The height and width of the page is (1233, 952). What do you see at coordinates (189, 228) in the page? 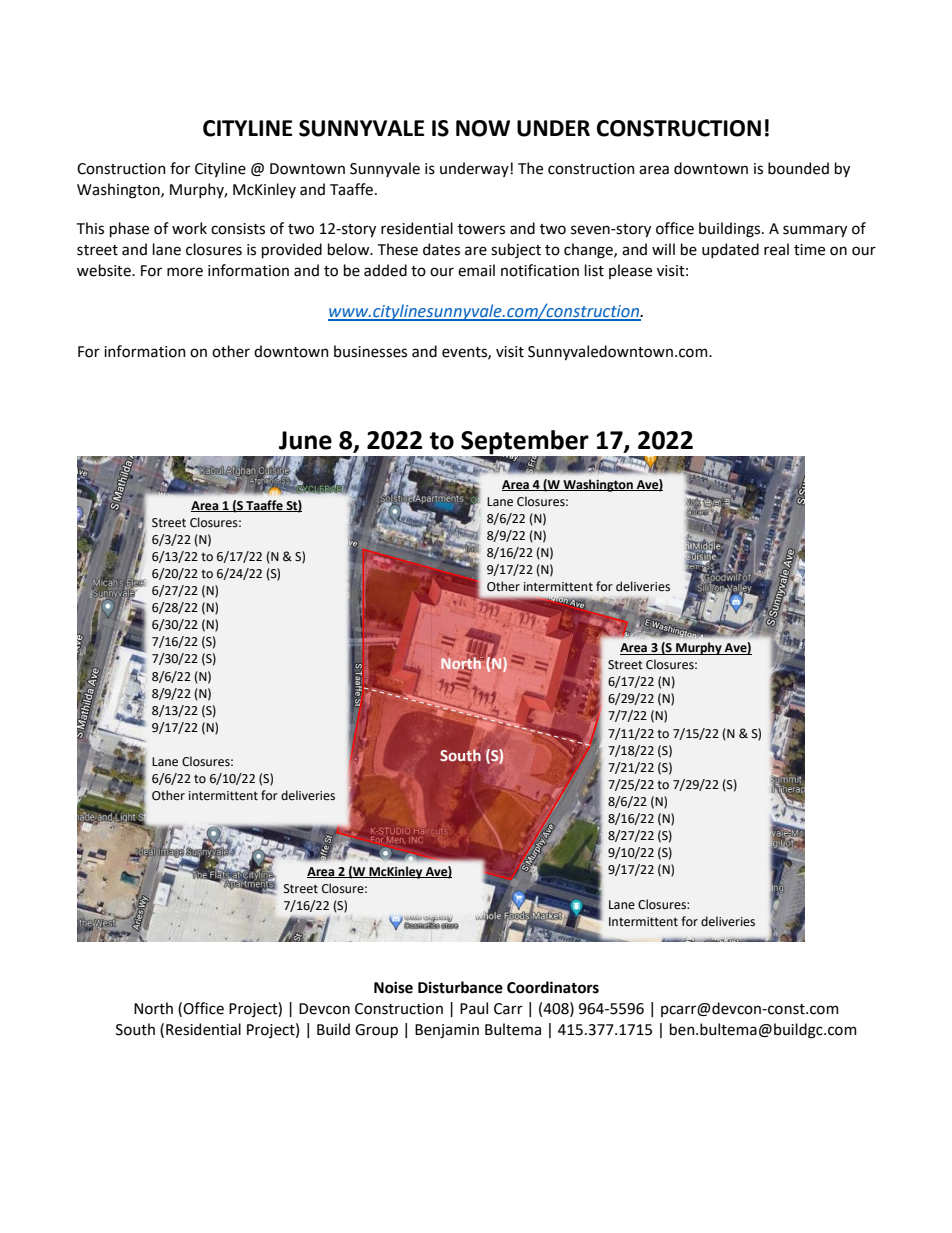
I see `work` at bounding box center [189, 228].
